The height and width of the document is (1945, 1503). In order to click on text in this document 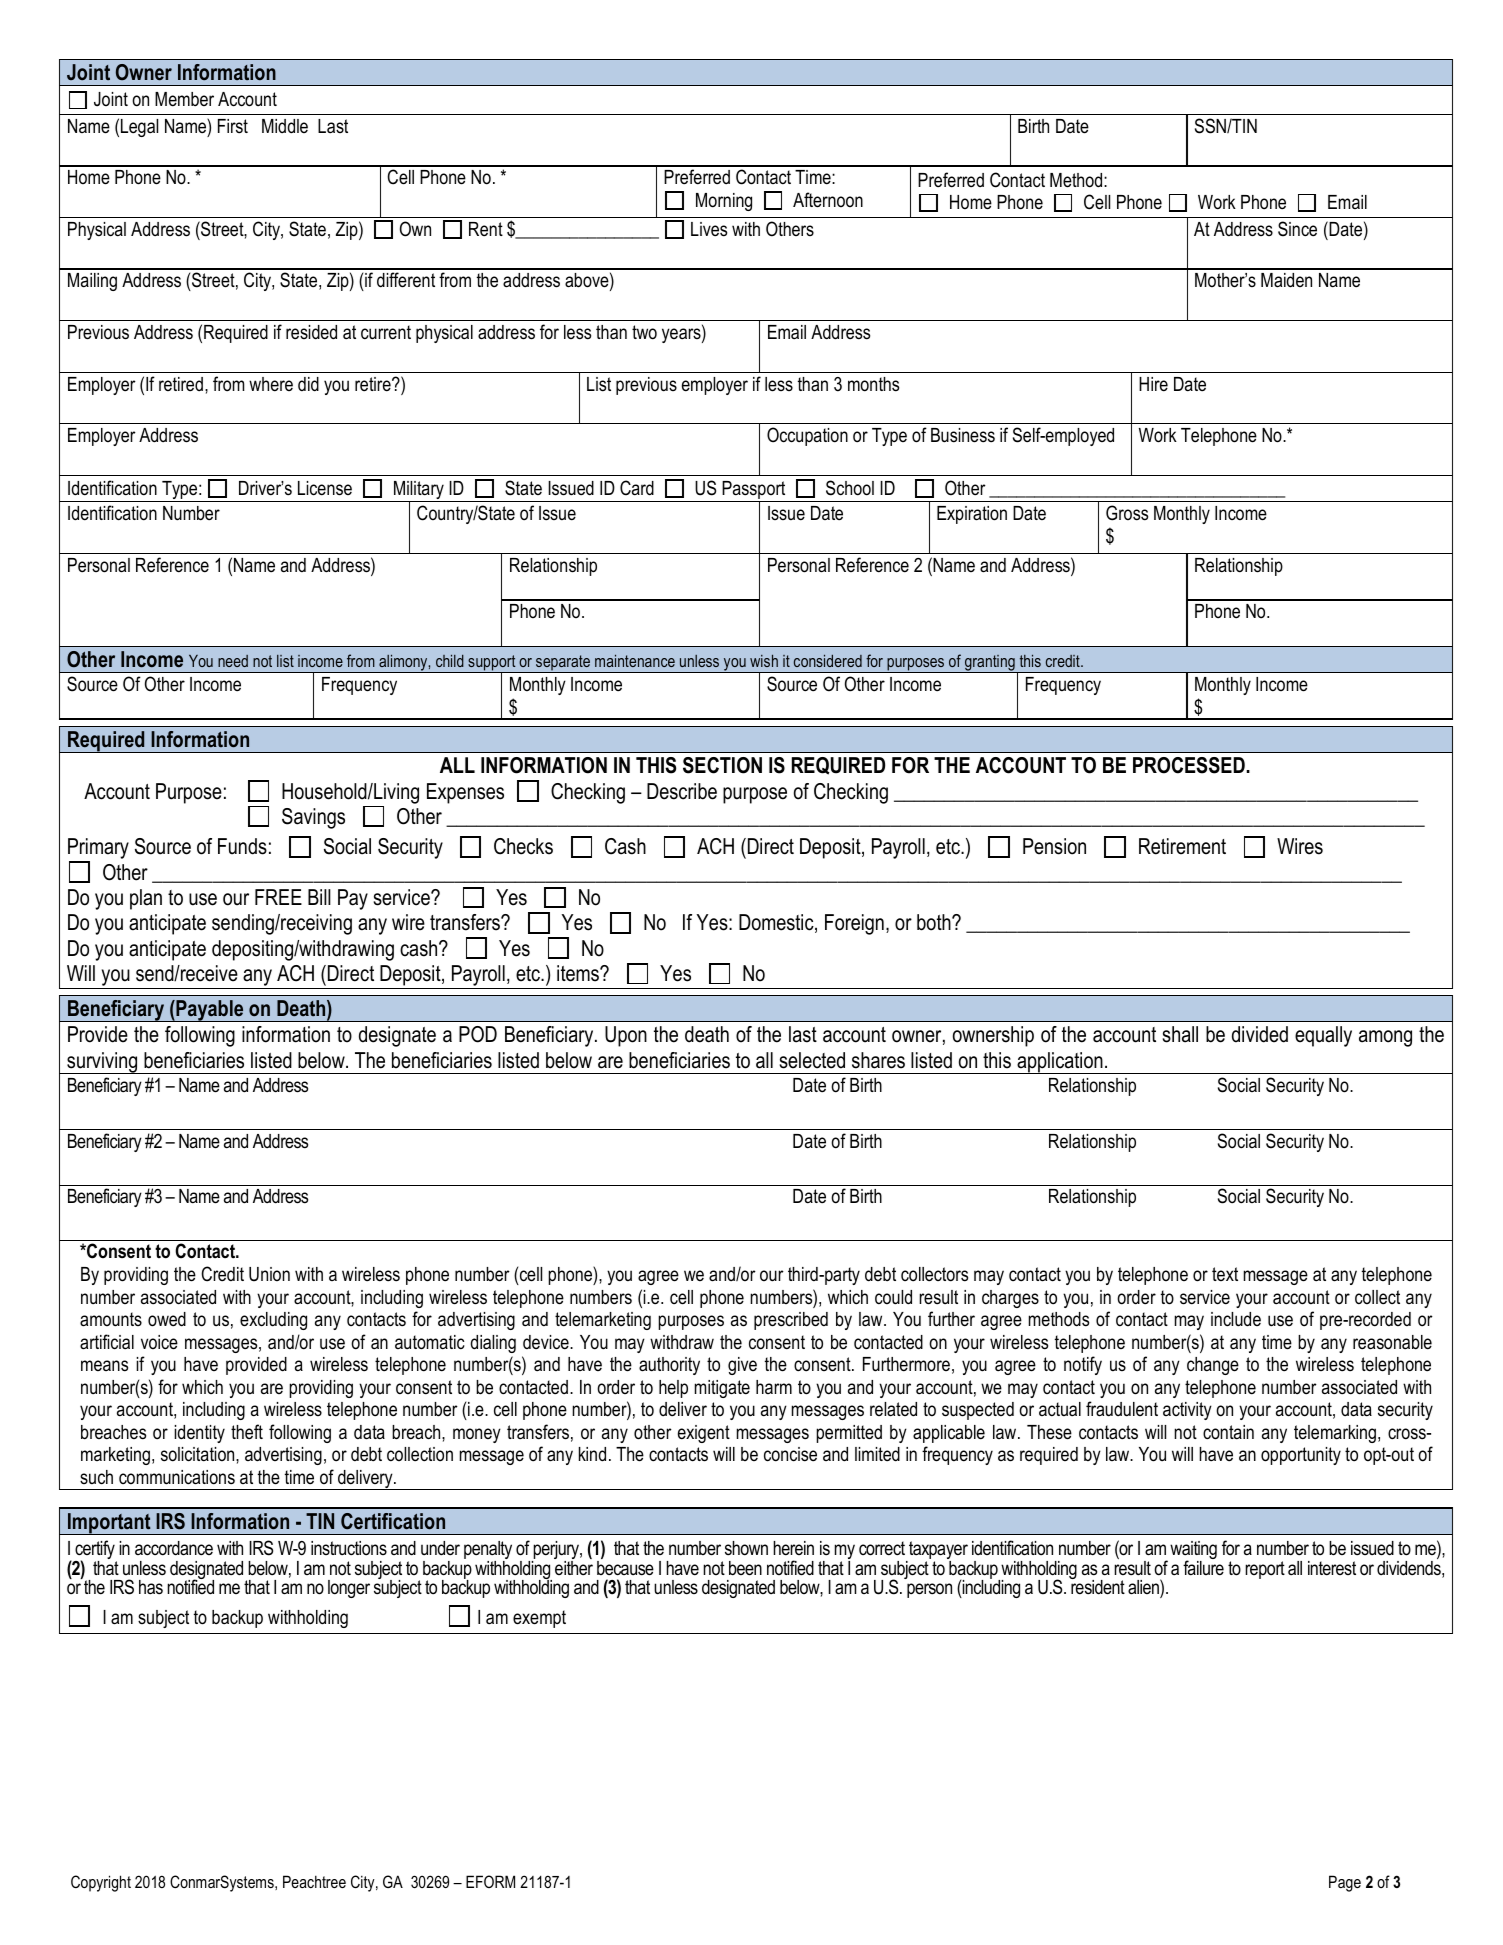, I will do `click(1225, 1274)`.
